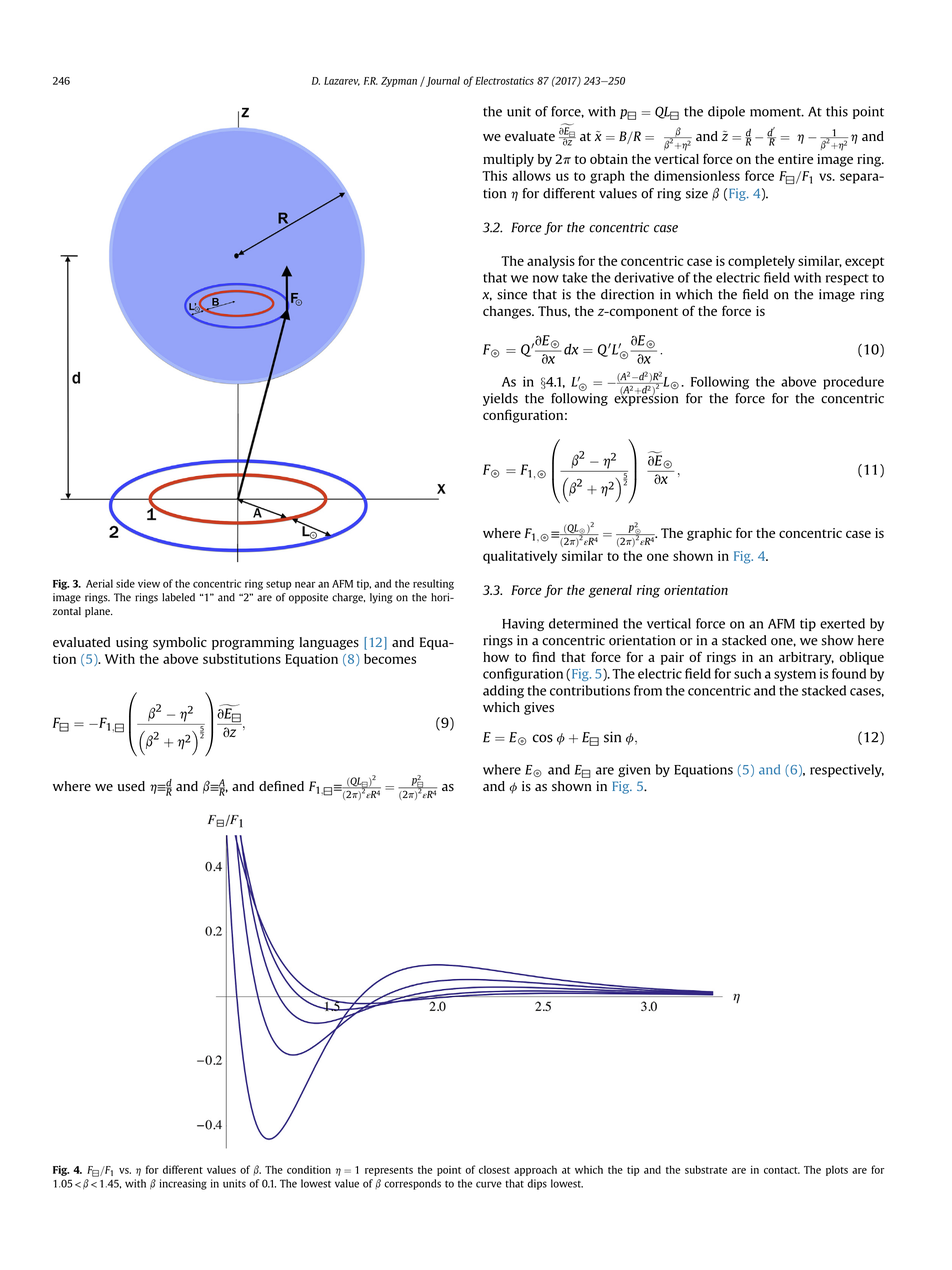 This page has width=952, height=1270. I want to click on arbitrary, so click(806, 658).
